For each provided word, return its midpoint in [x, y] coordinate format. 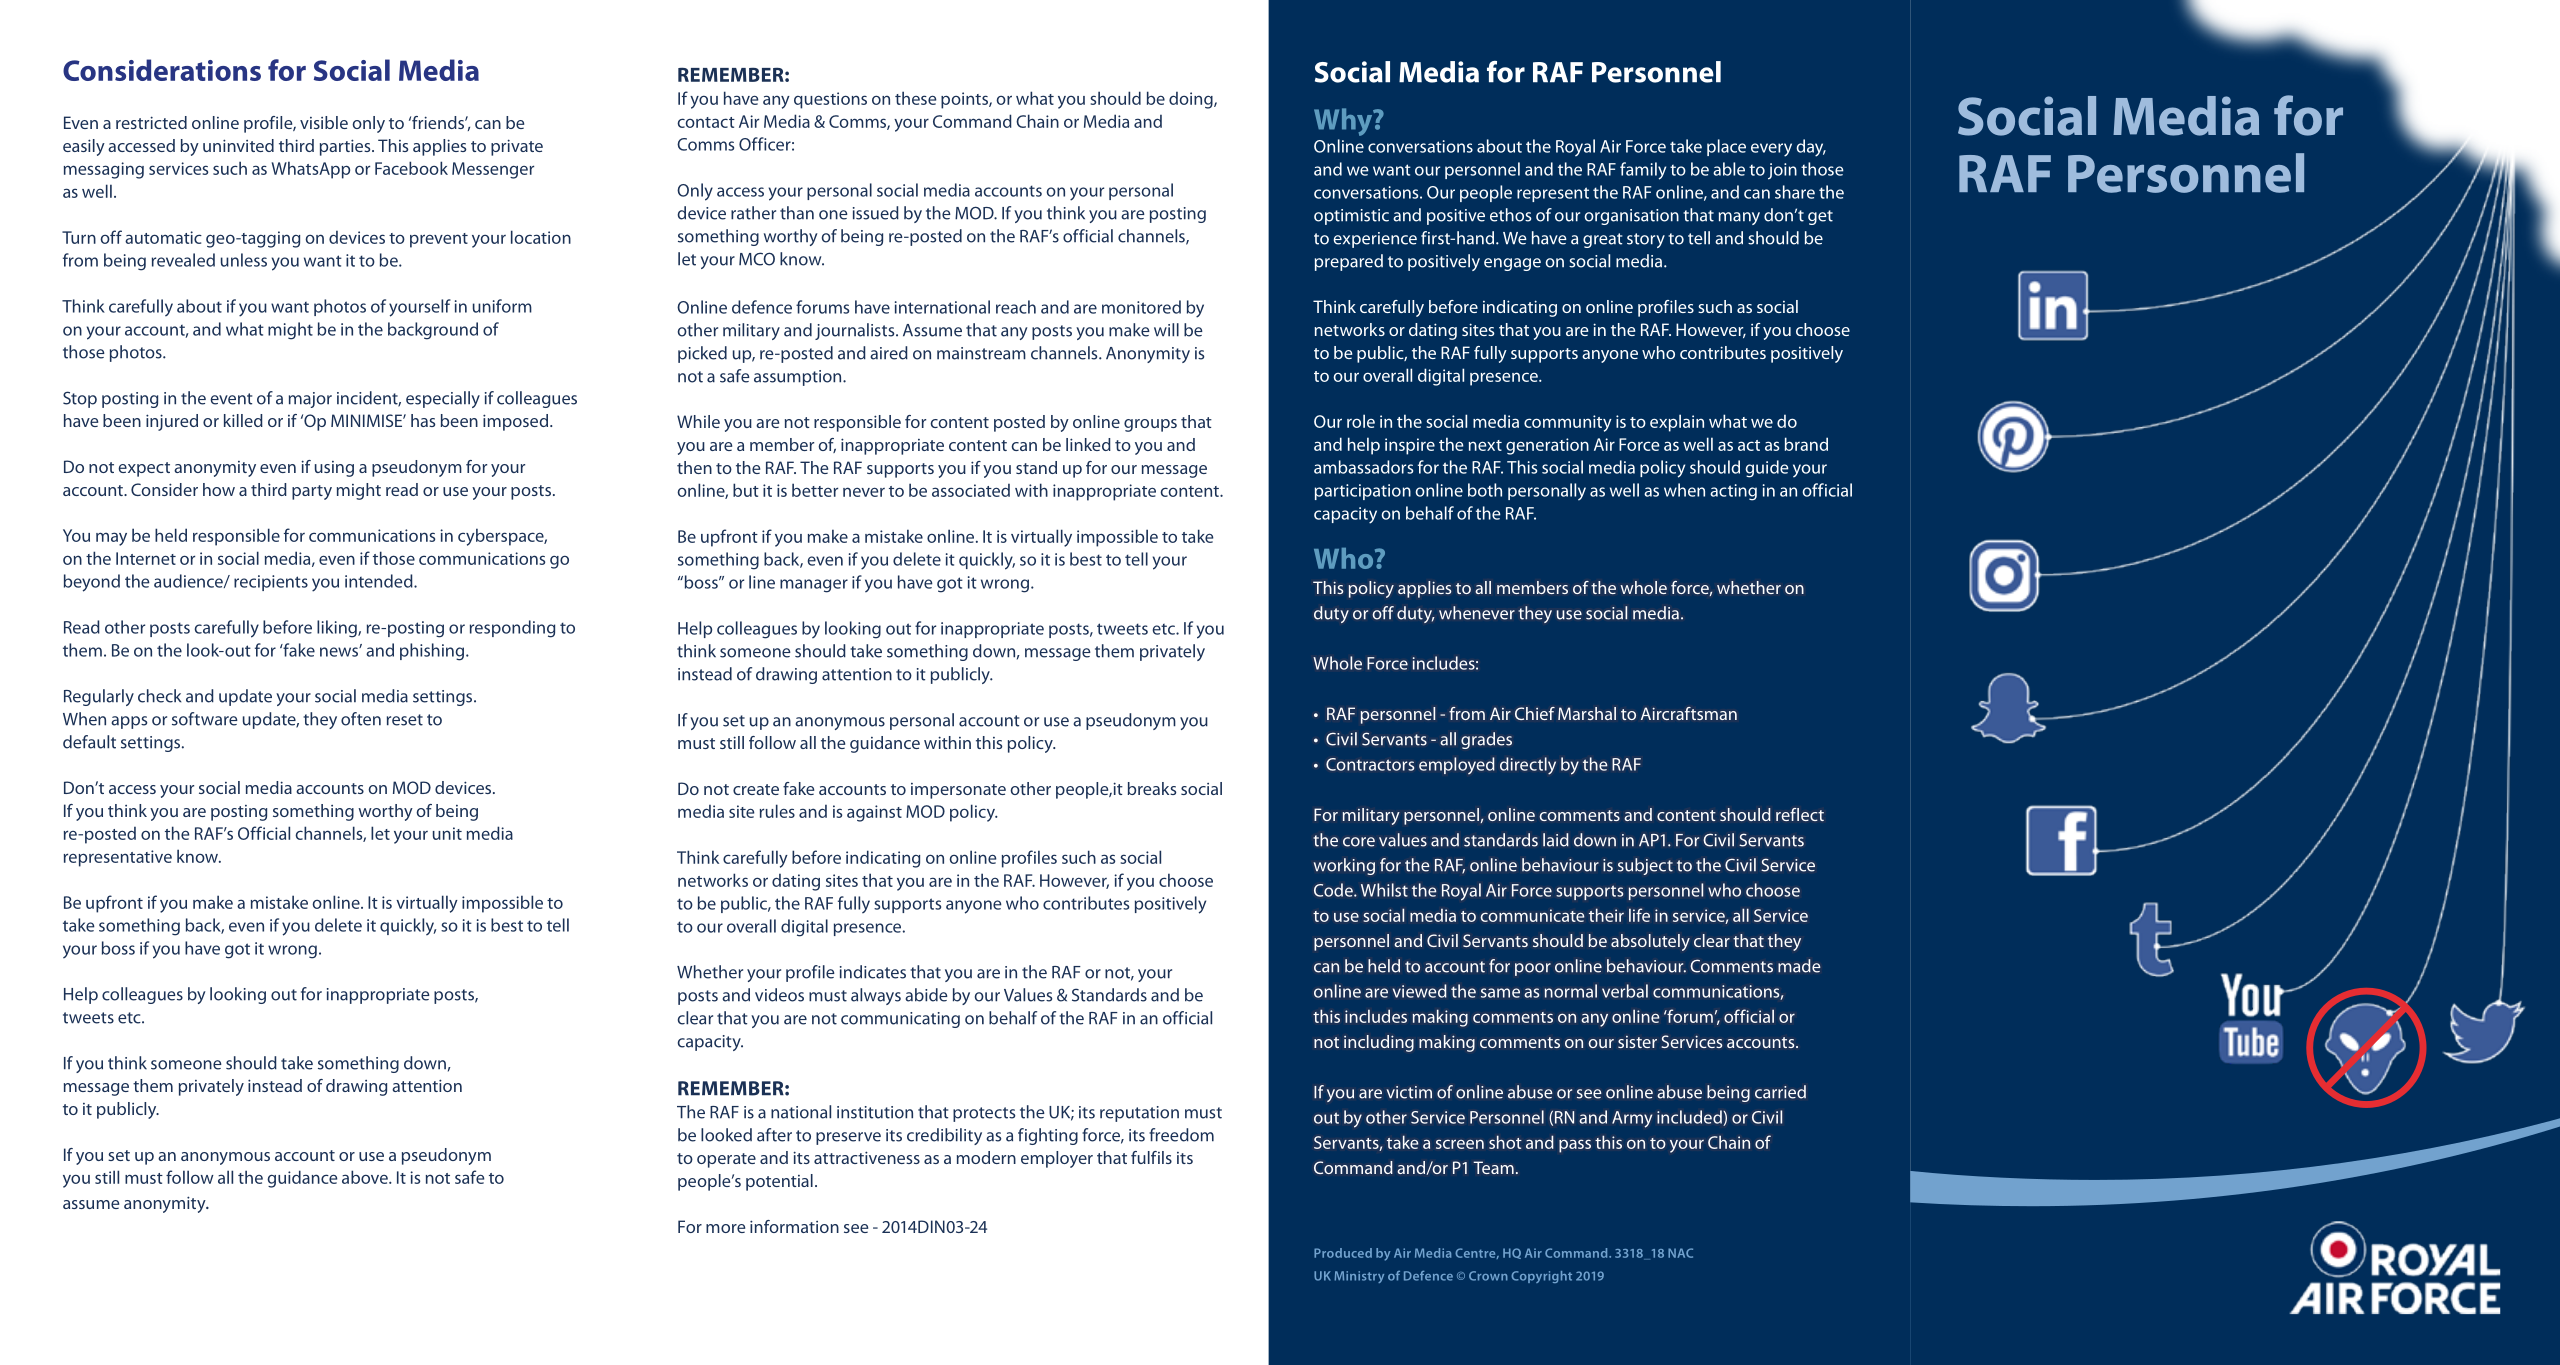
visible [324, 122]
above [366, 1177]
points [965, 100]
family [1643, 171]
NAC [1680, 1253]
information [794, 1226]
